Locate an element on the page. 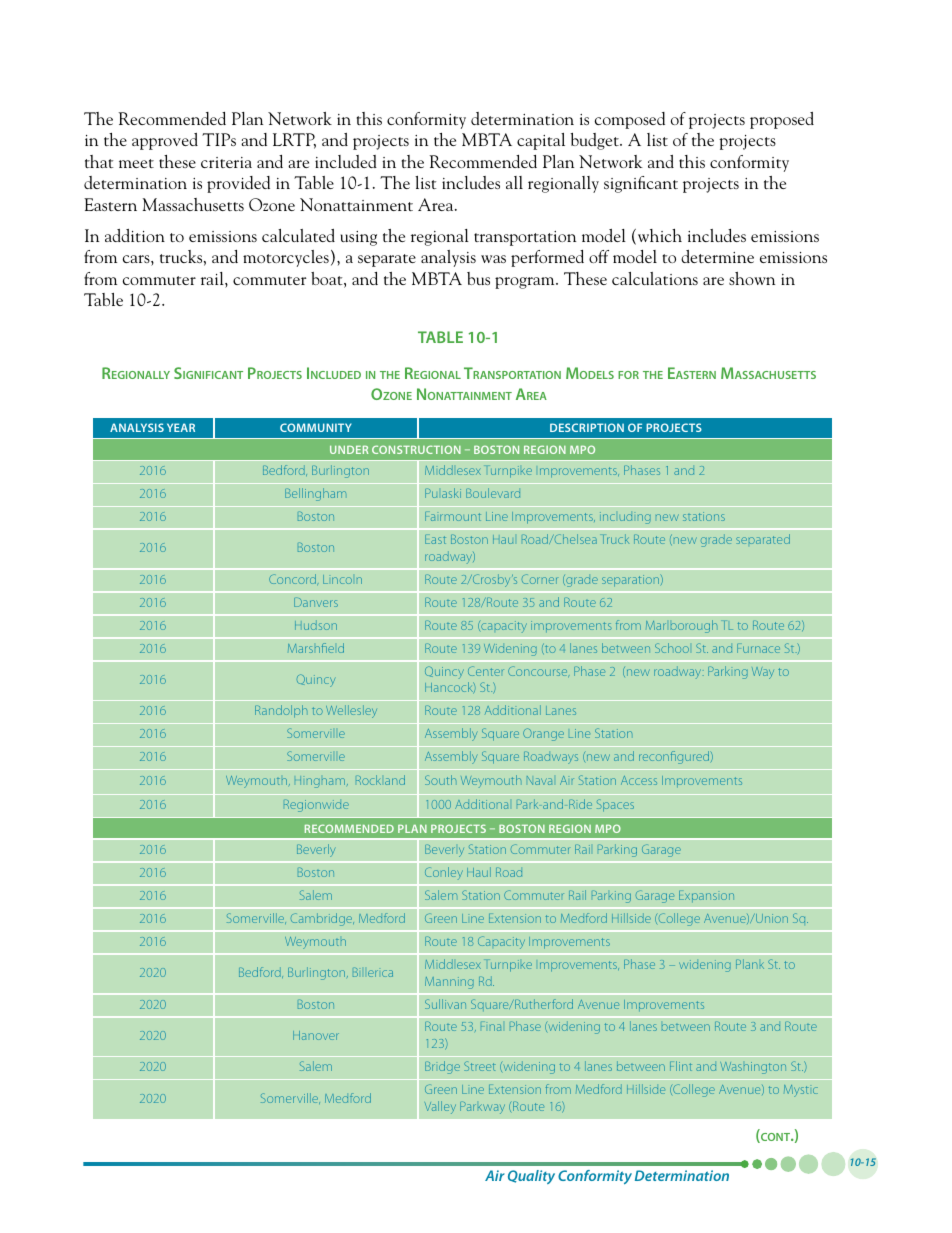 The width and height of the document is (952, 1233). including is located at coordinates (625, 518).
